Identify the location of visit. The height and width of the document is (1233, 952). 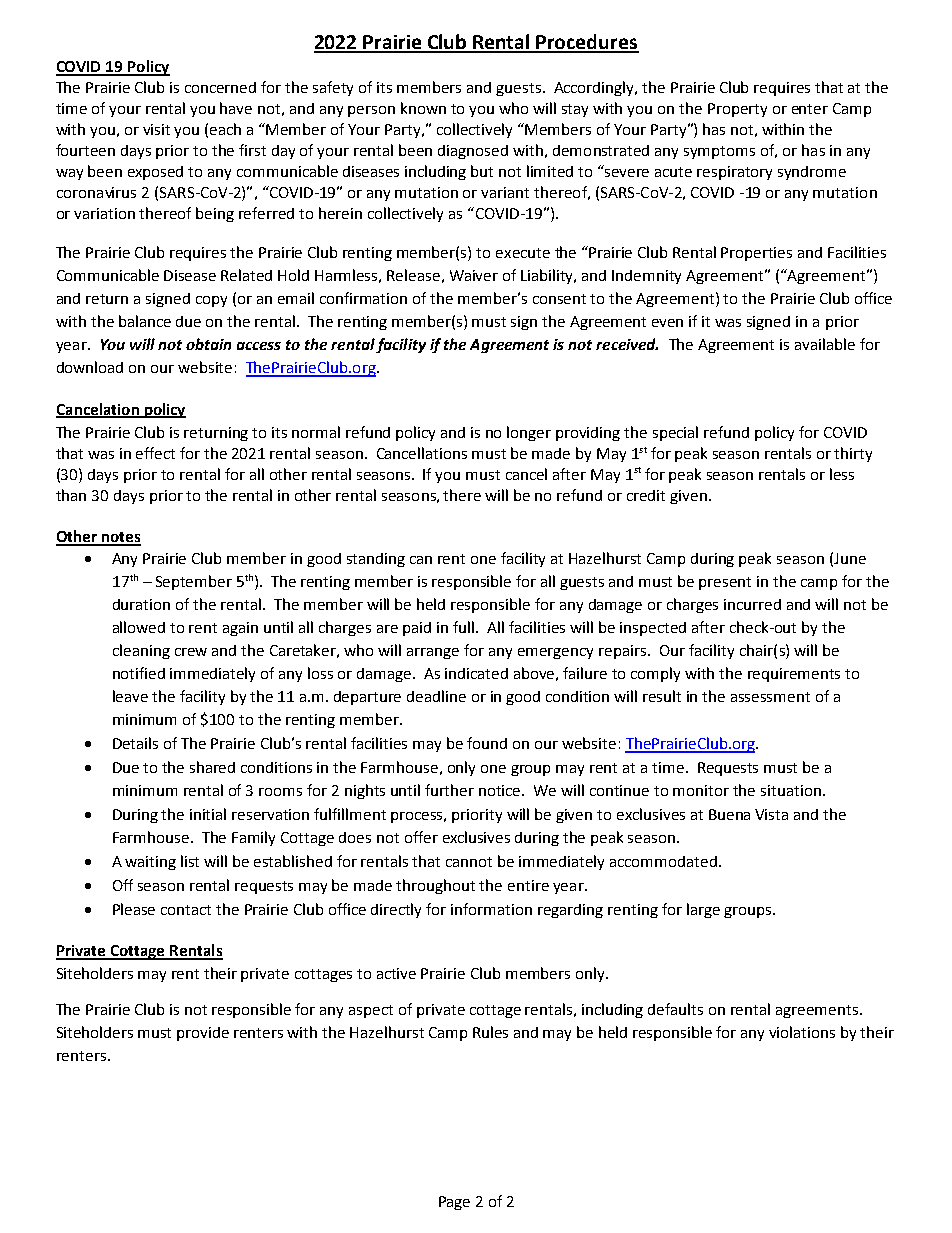
(156, 129).
